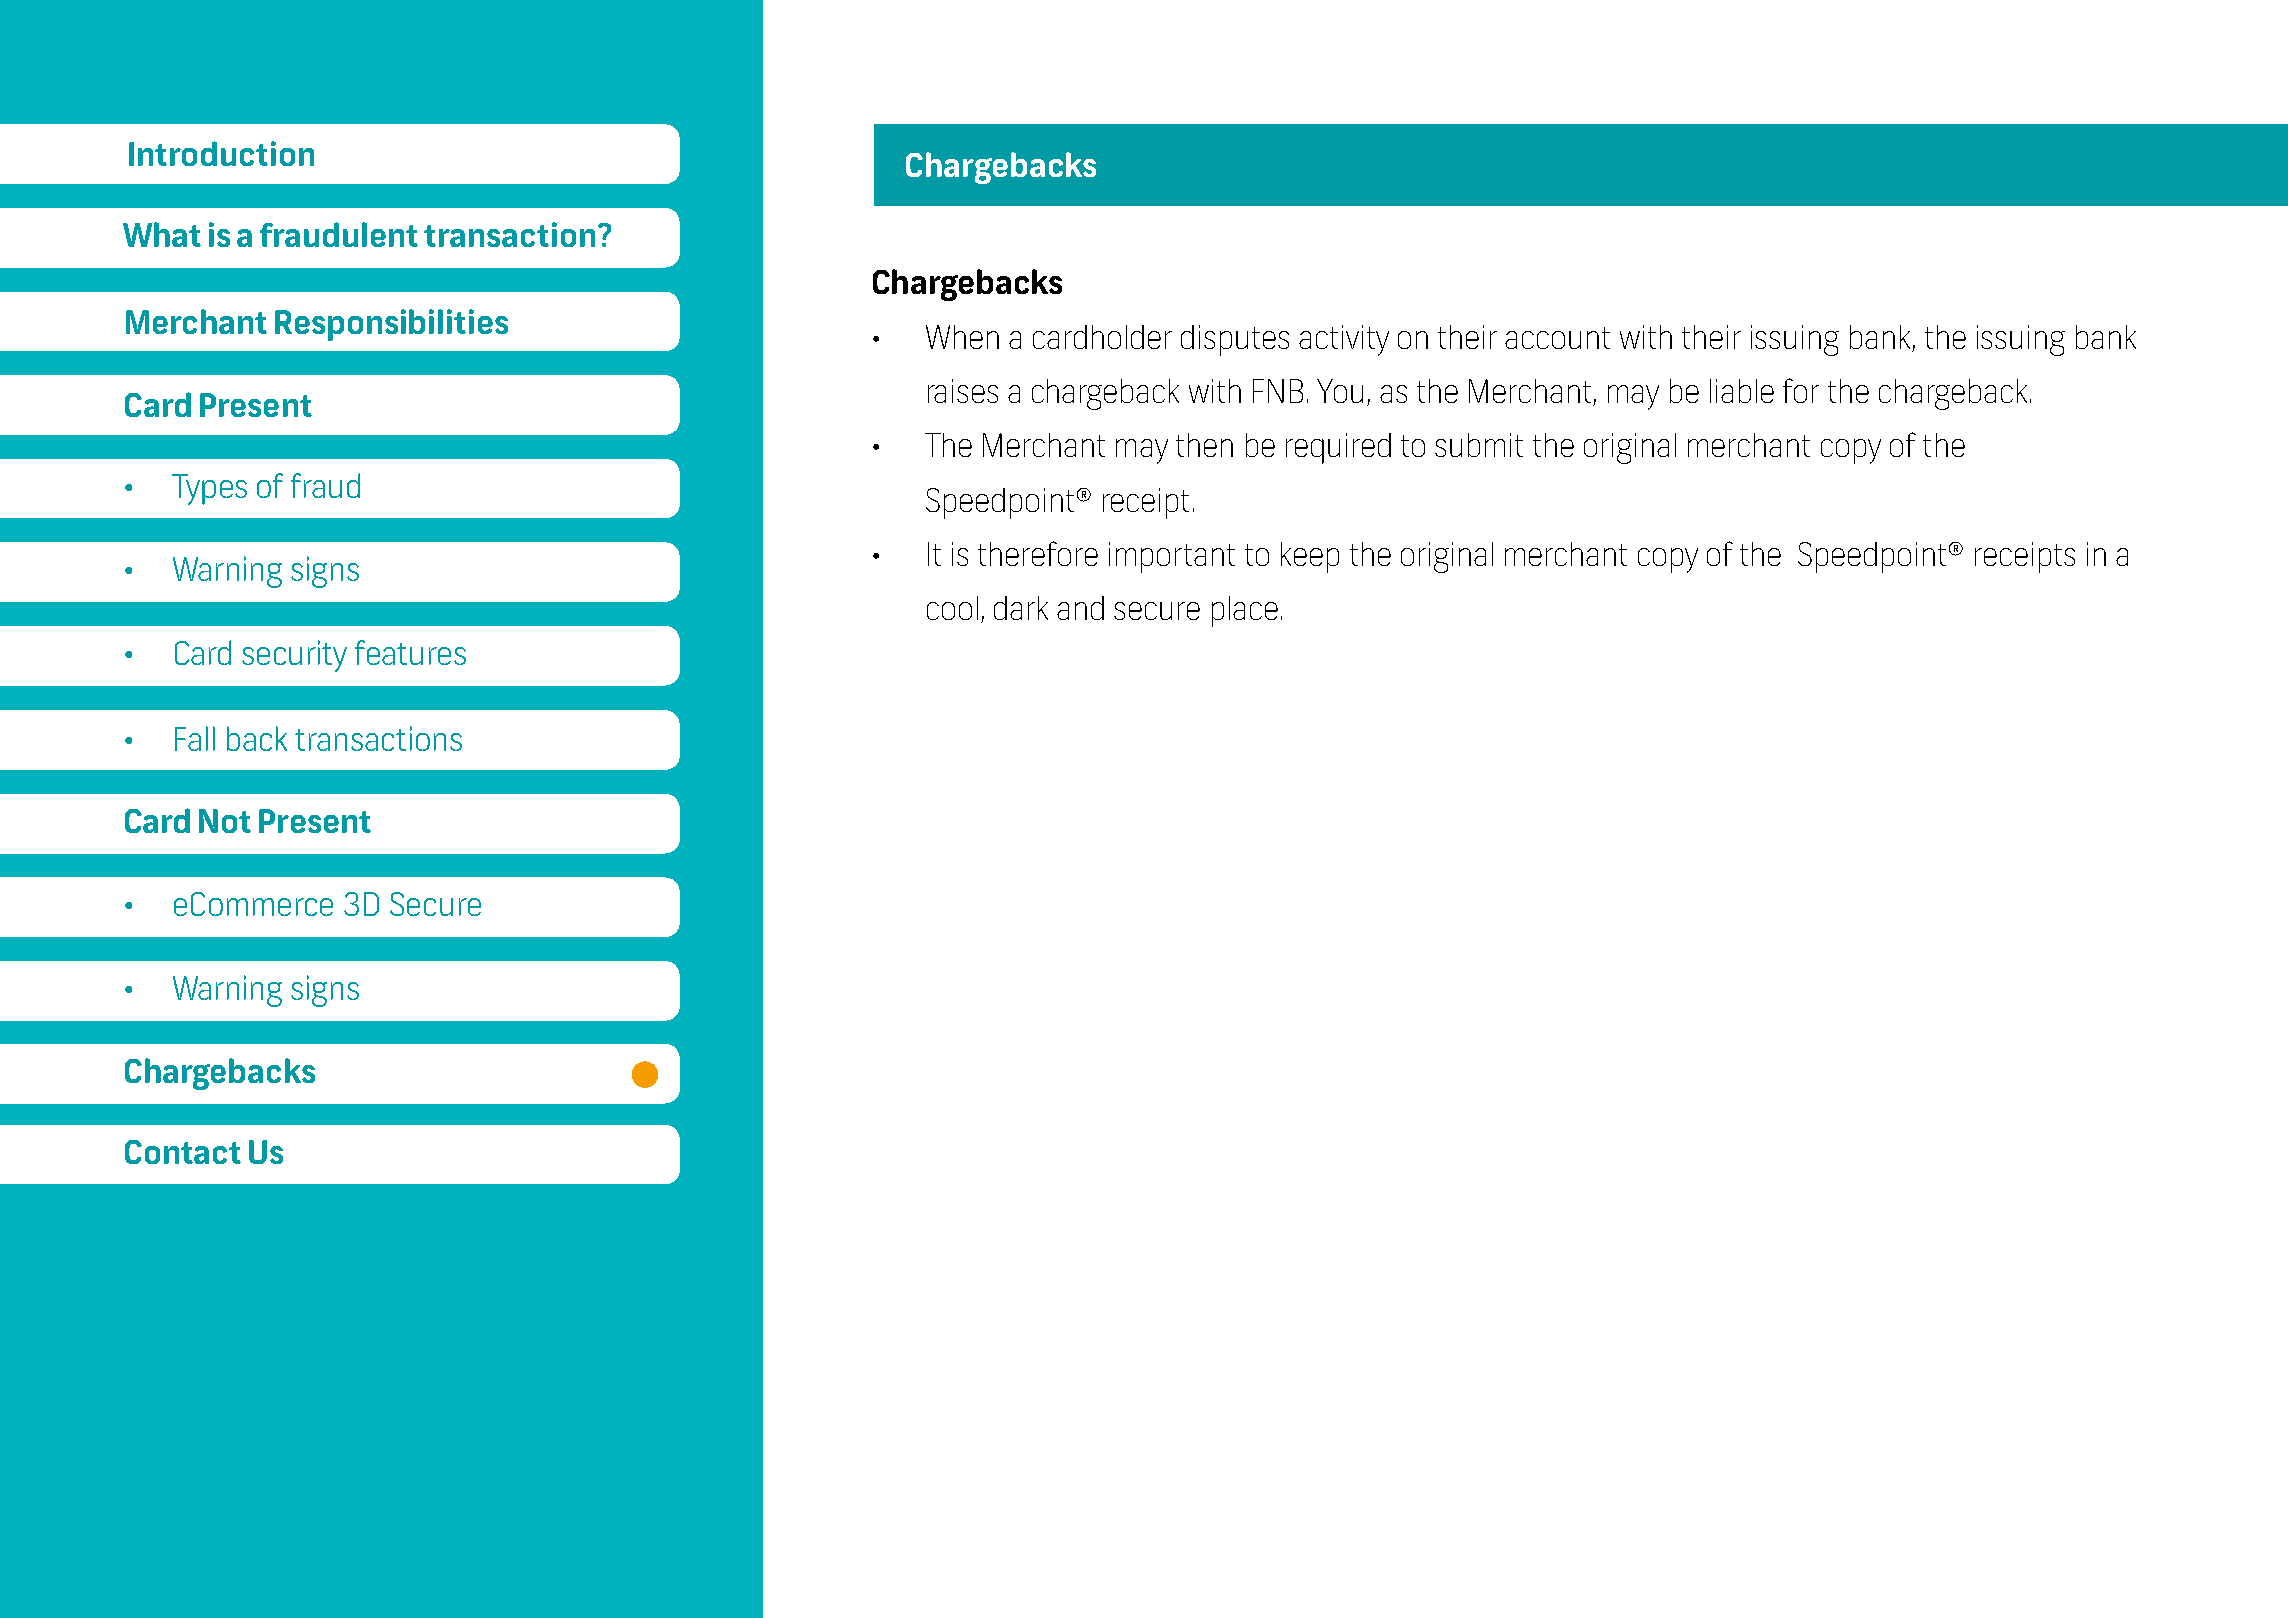 The height and width of the screenshot is (1618, 2288). I want to click on therefore, so click(1038, 553).
